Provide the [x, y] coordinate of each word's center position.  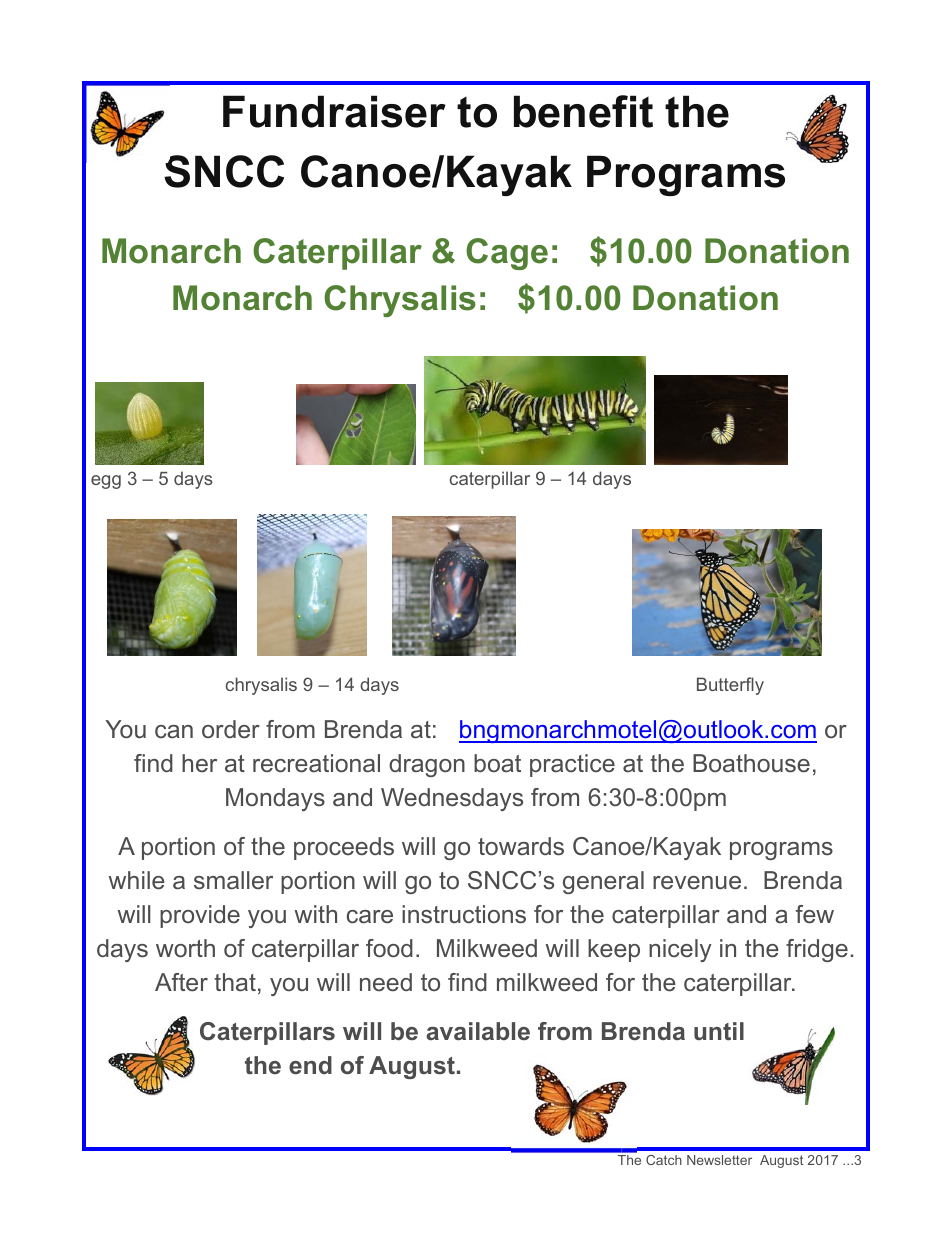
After [181, 982]
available [478, 1031]
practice [572, 765]
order [231, 729]
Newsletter [719, 1160]
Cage [507, 254]
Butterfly [730, 686]
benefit [583, 111]
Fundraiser [334, 111]
